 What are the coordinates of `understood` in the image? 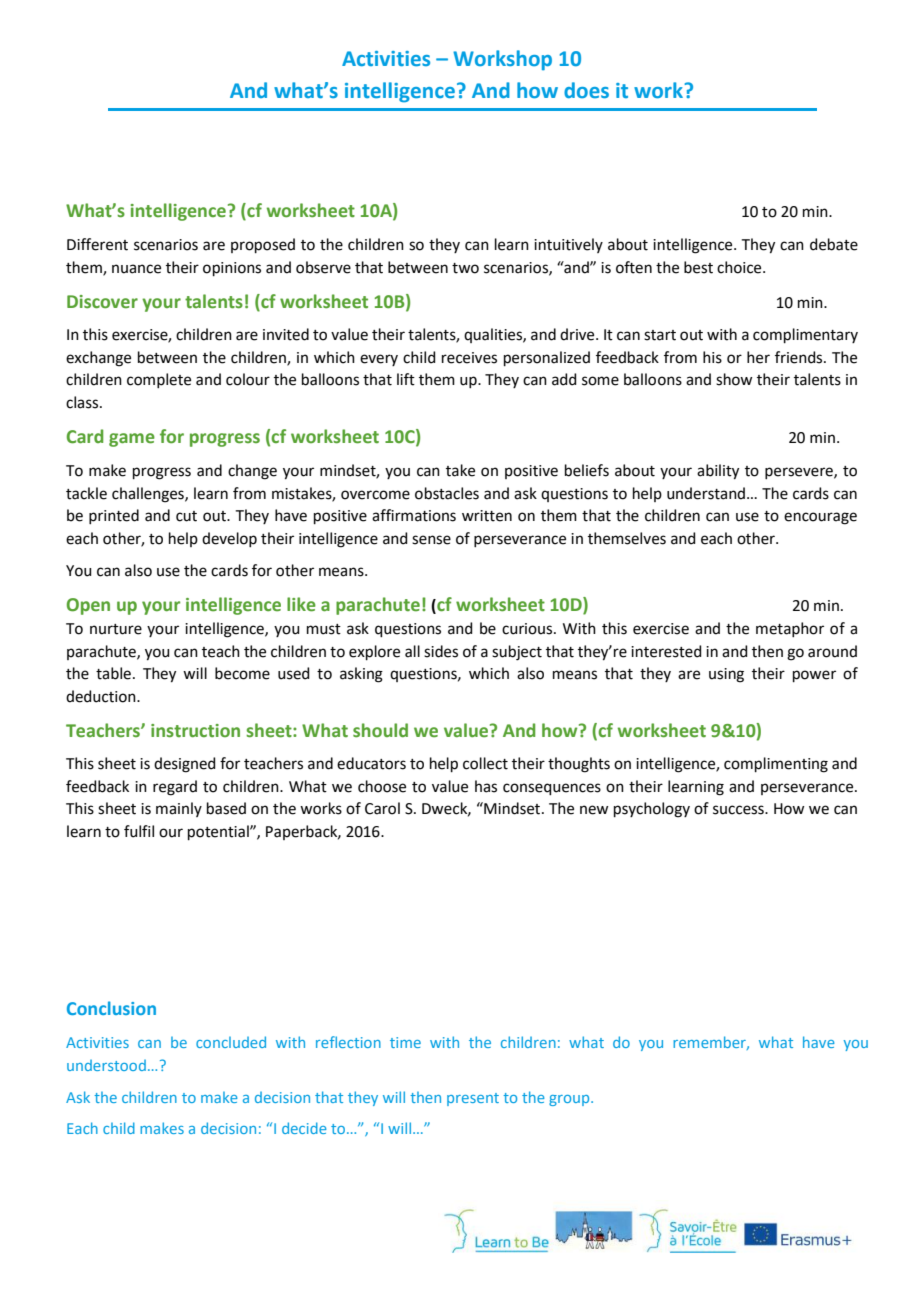 It's located at (106, 1065).
